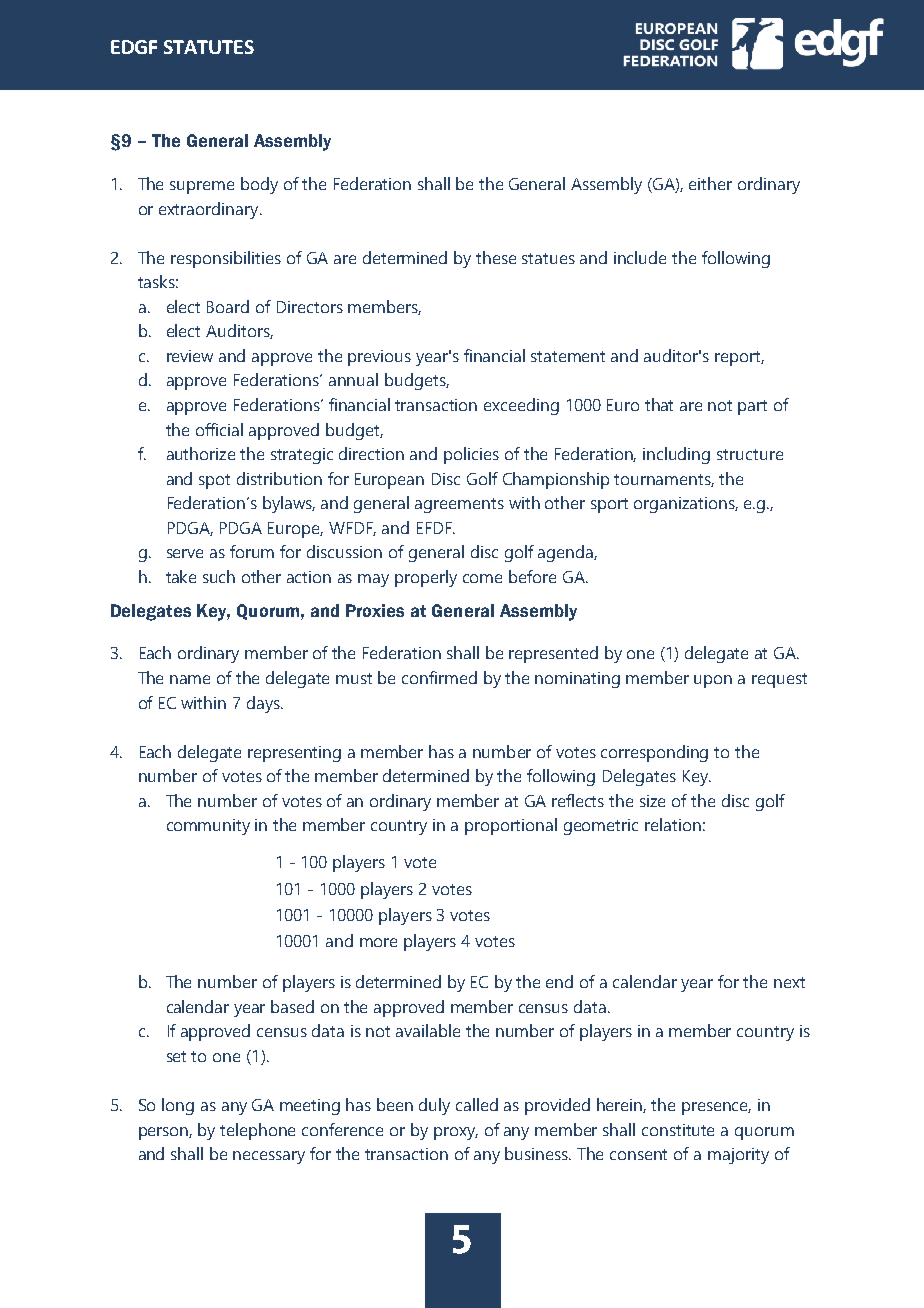 The height and width of the screenshot is (1308, 924). Describe the element at coordinates (673, 824) in the screenshot. I see `relation` at that location.
